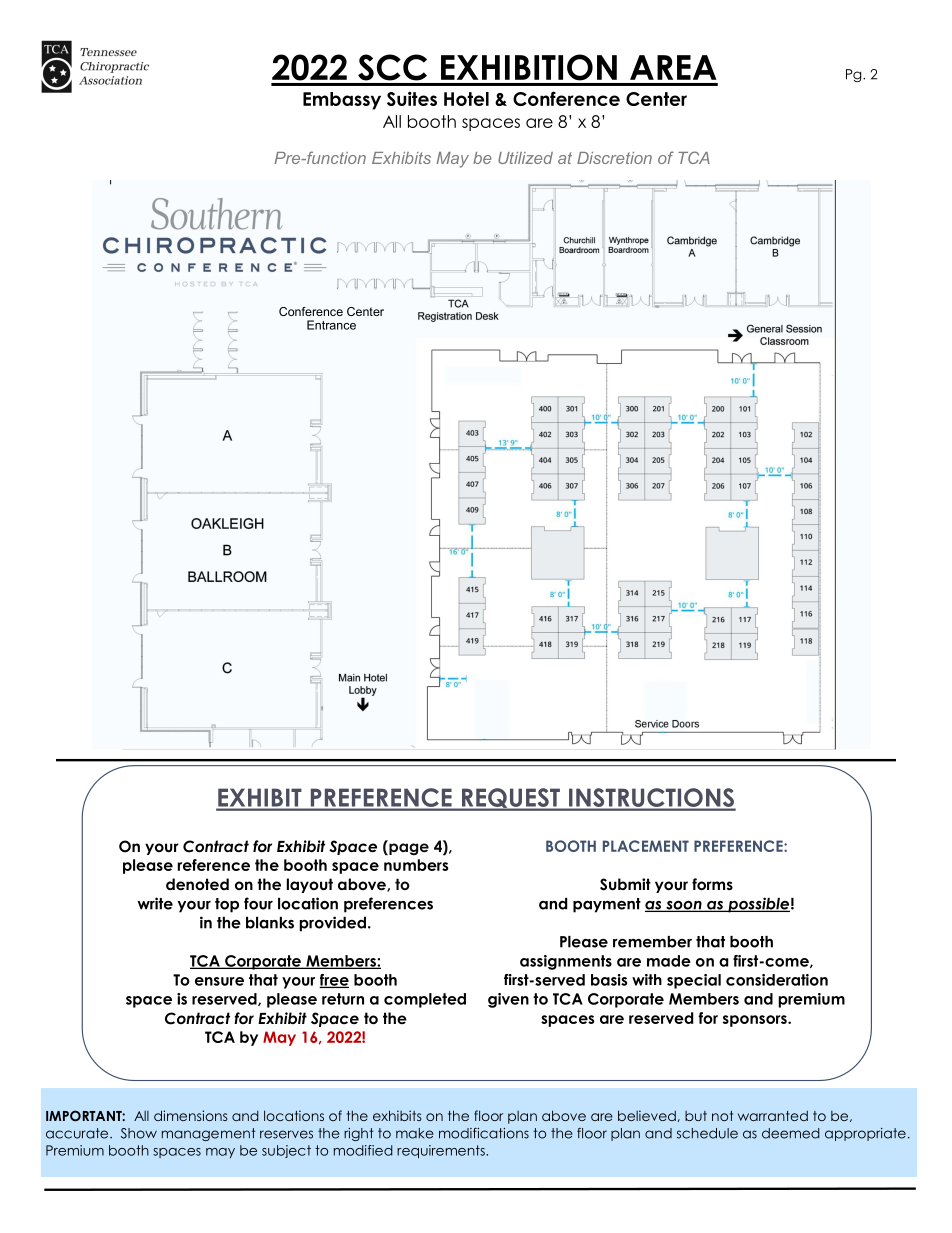 Image resolution: width=952 pixels, height=1233 pixels. Describe the element at coordinates (331, 325) in the screenshot. I see `Entrance` at that location.
